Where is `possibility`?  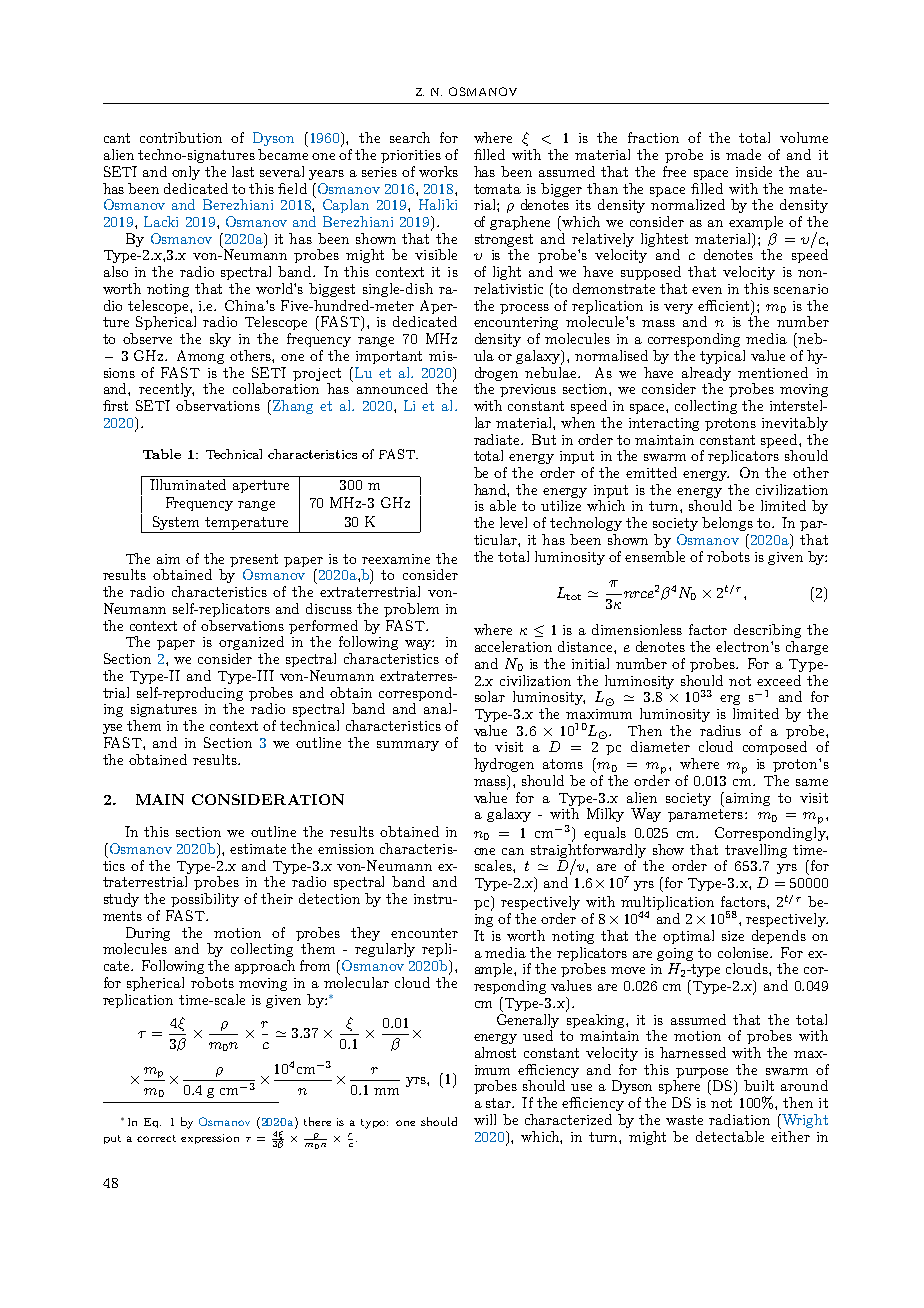
possibility is located at coordinates (205, 900).
